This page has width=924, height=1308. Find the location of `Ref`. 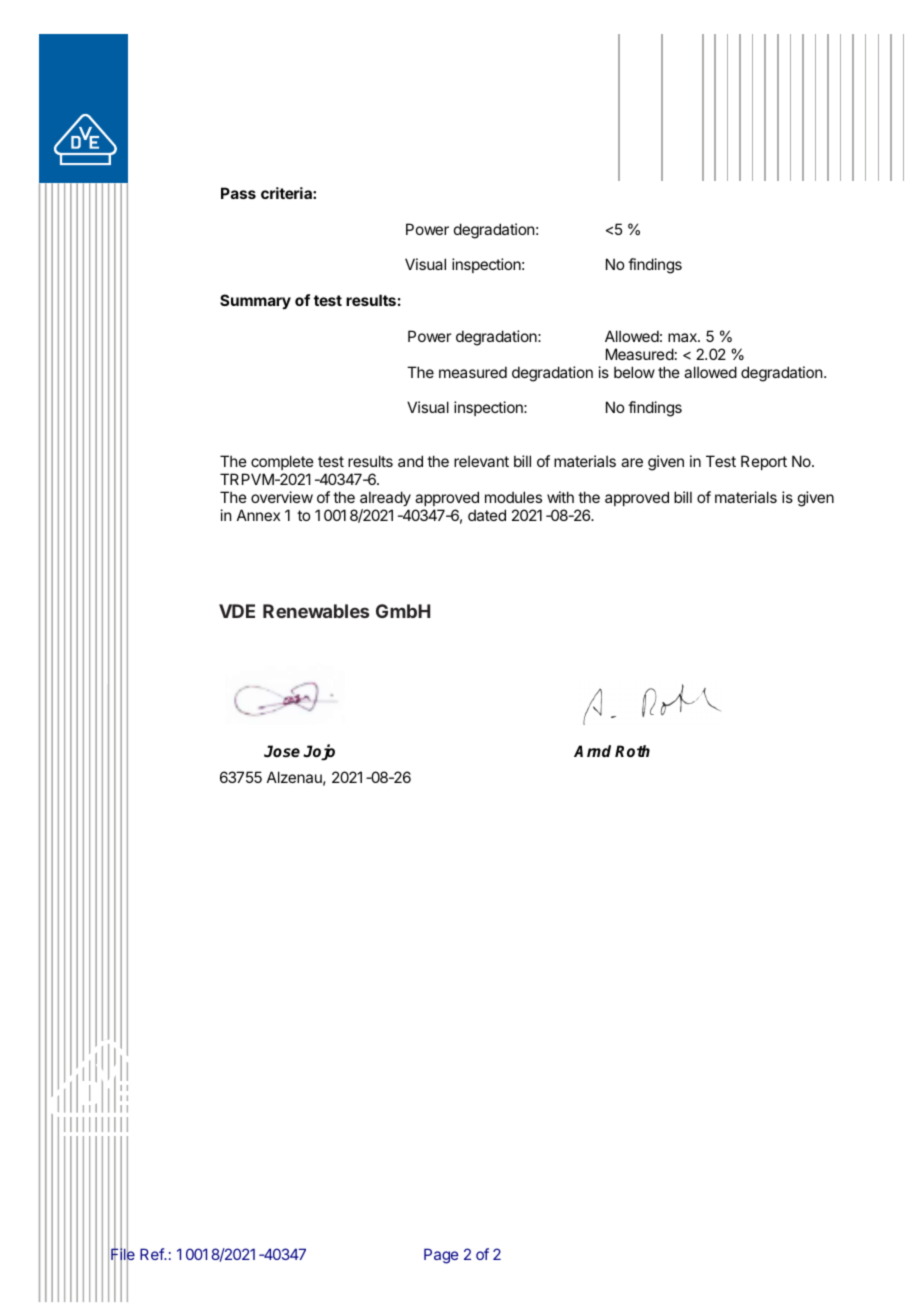

Ref is located at coordinates (153, 1254).
